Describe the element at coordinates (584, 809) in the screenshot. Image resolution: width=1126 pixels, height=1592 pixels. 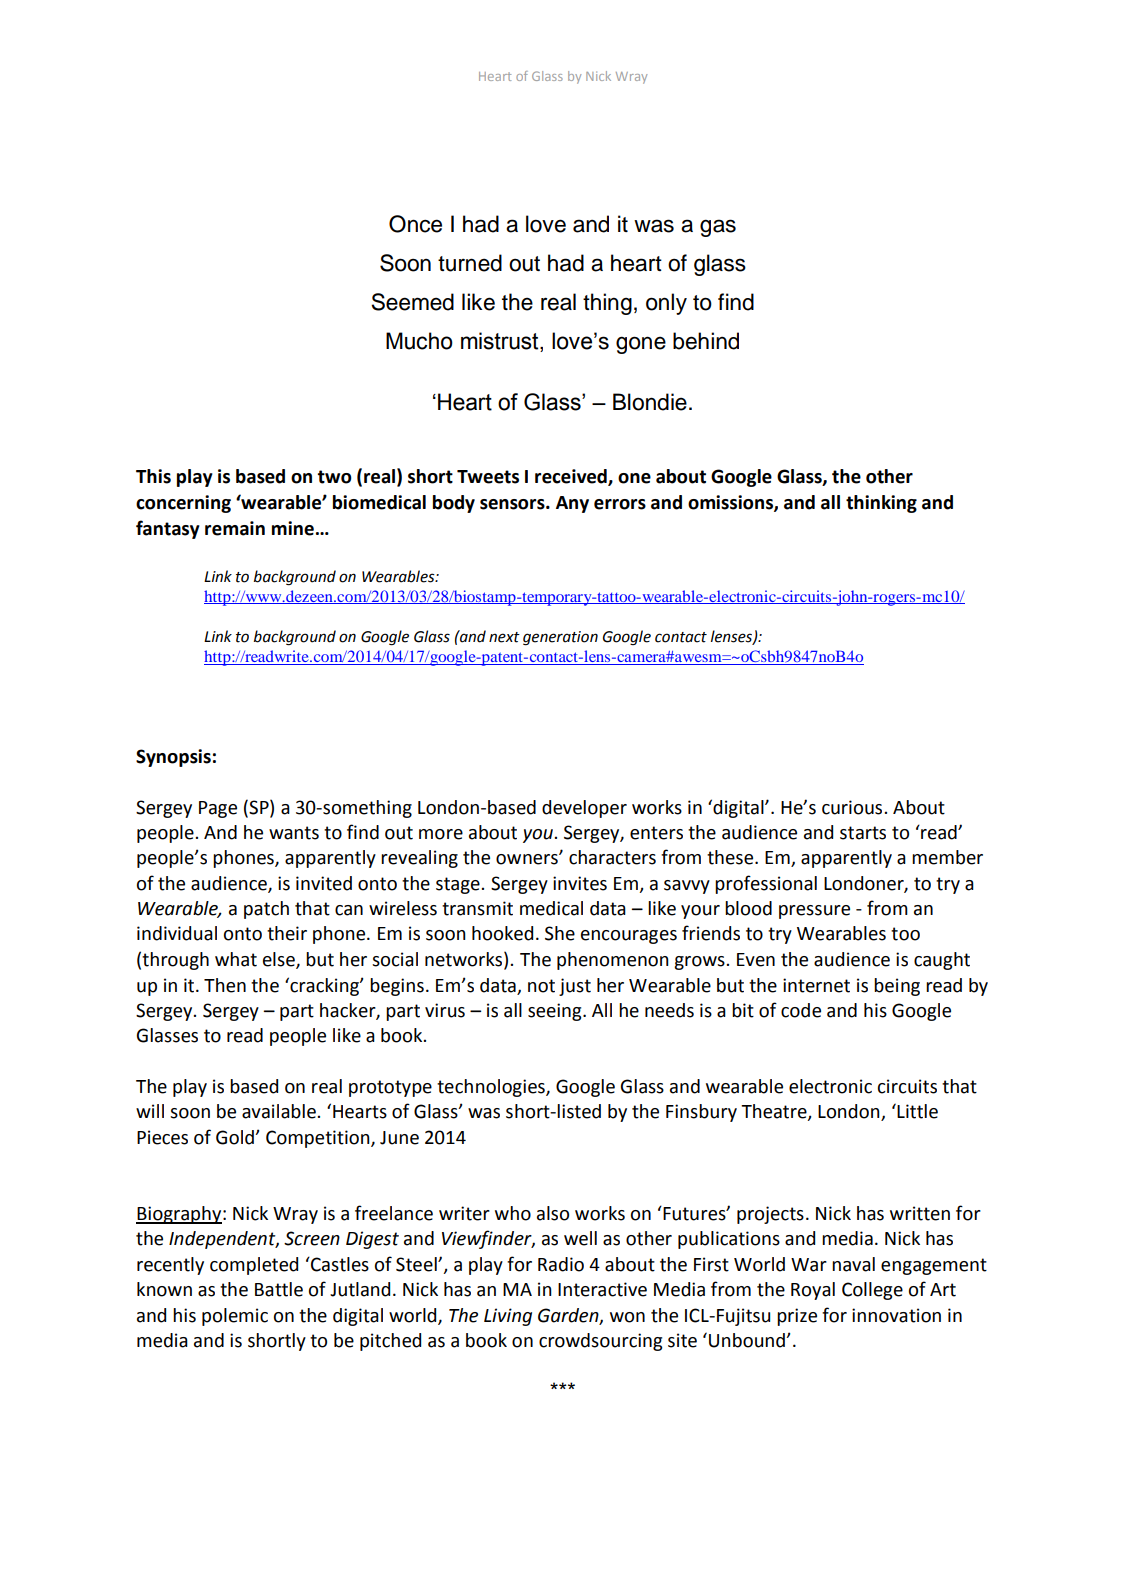
I see `developer` at that location.
